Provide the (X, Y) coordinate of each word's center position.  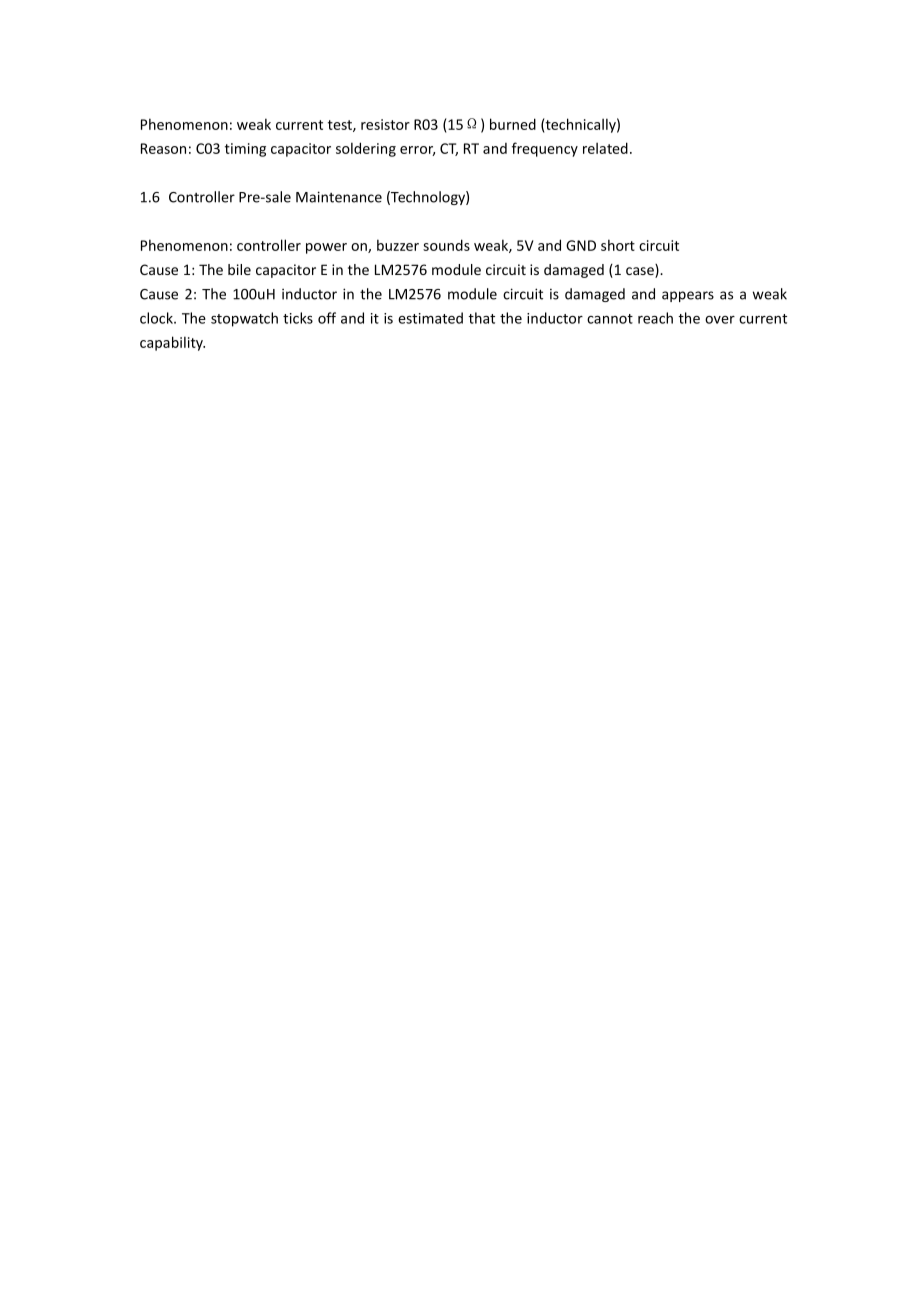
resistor (385, 124)
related (605, 148)
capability (172, 343)
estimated (430, 318)
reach (655, 318)
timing (245, 150)
